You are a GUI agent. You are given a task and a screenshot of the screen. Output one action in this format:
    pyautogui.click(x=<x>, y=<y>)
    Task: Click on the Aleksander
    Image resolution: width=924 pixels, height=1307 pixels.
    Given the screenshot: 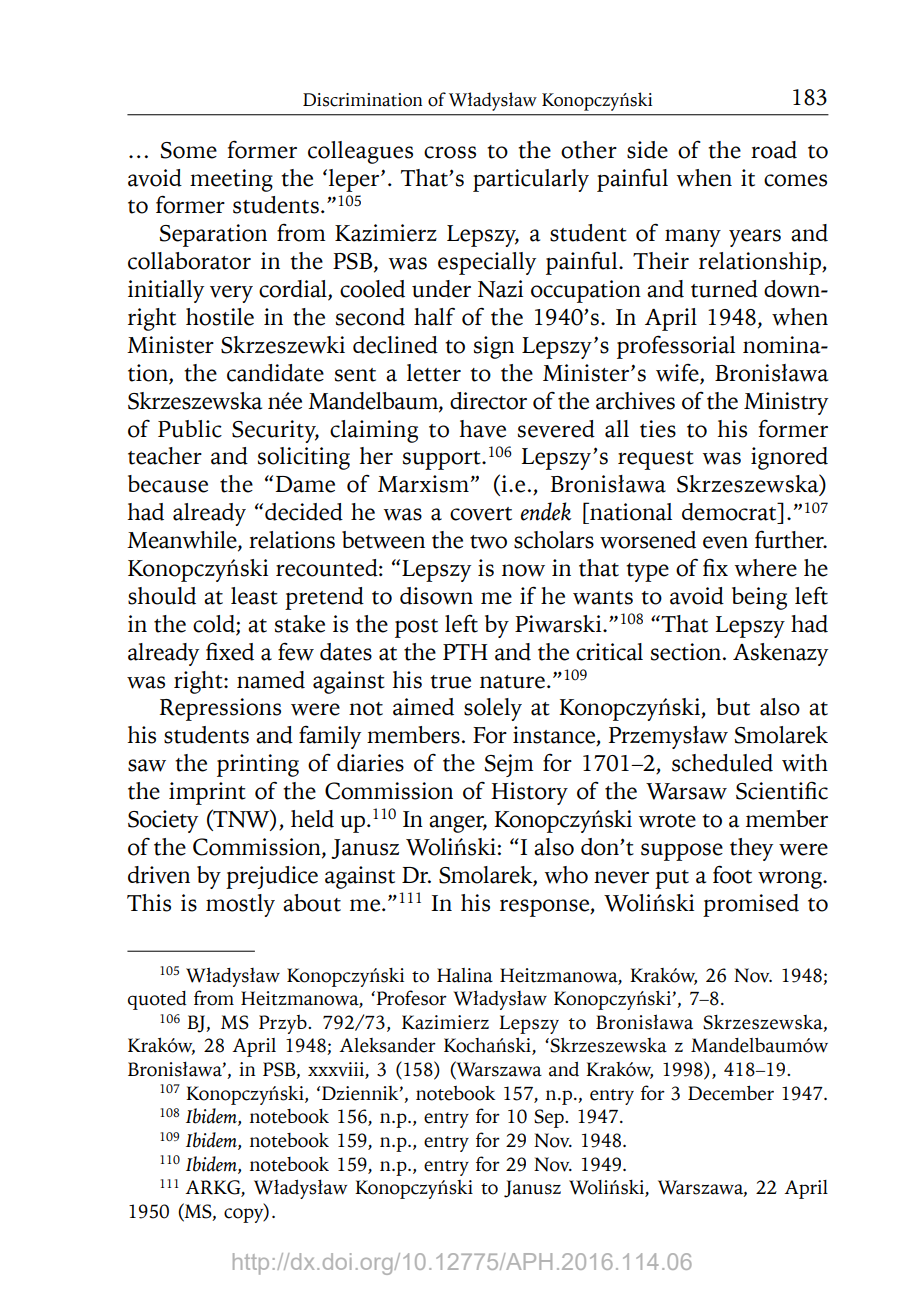 What is the action you would take?
    pyautogui.click(x=387, y=1045)
